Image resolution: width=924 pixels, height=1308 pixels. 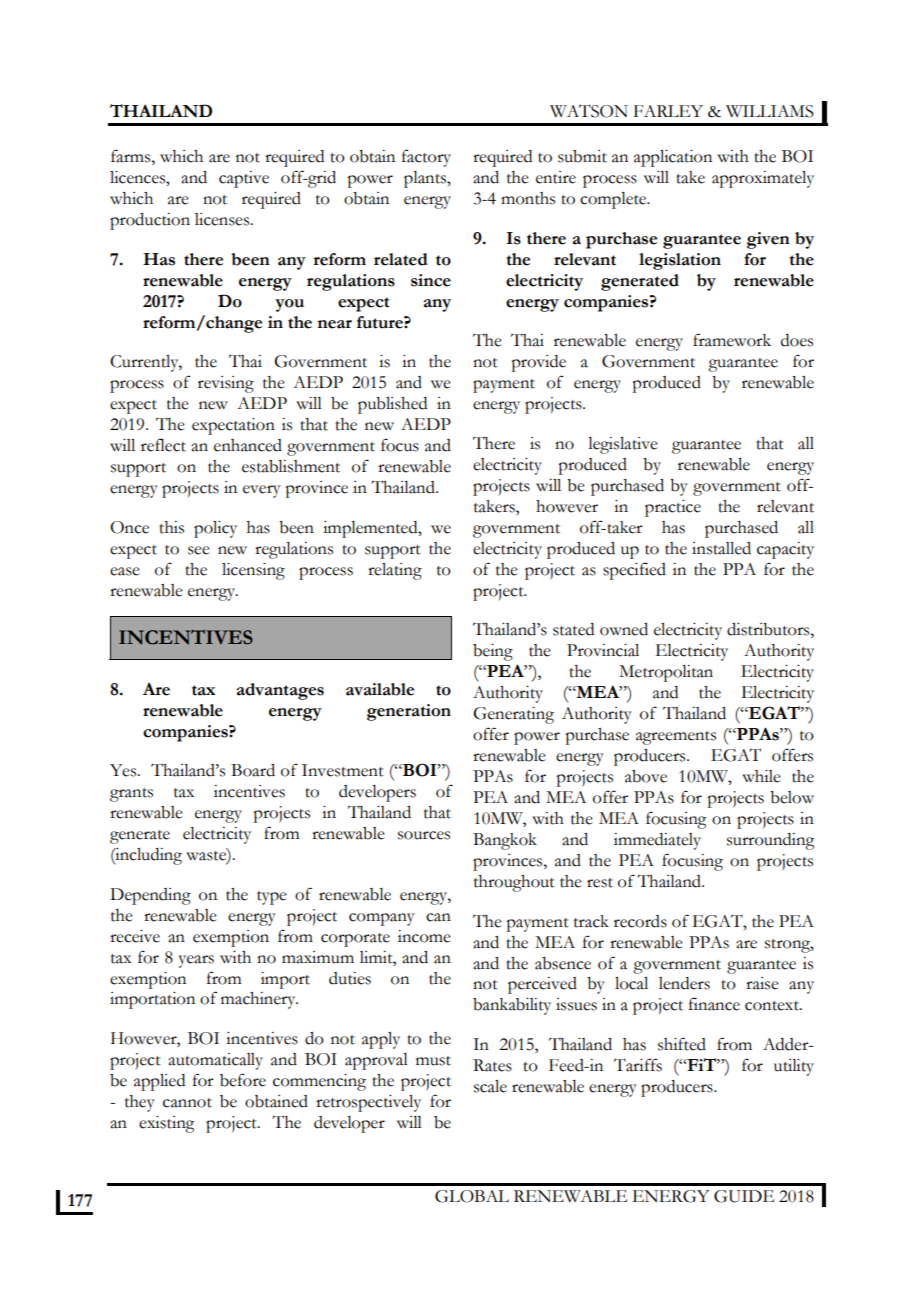 What do you see at coordinates (472, 1196) in the document?
I see `GLOBAL` at bounding box center [472, 1196].
